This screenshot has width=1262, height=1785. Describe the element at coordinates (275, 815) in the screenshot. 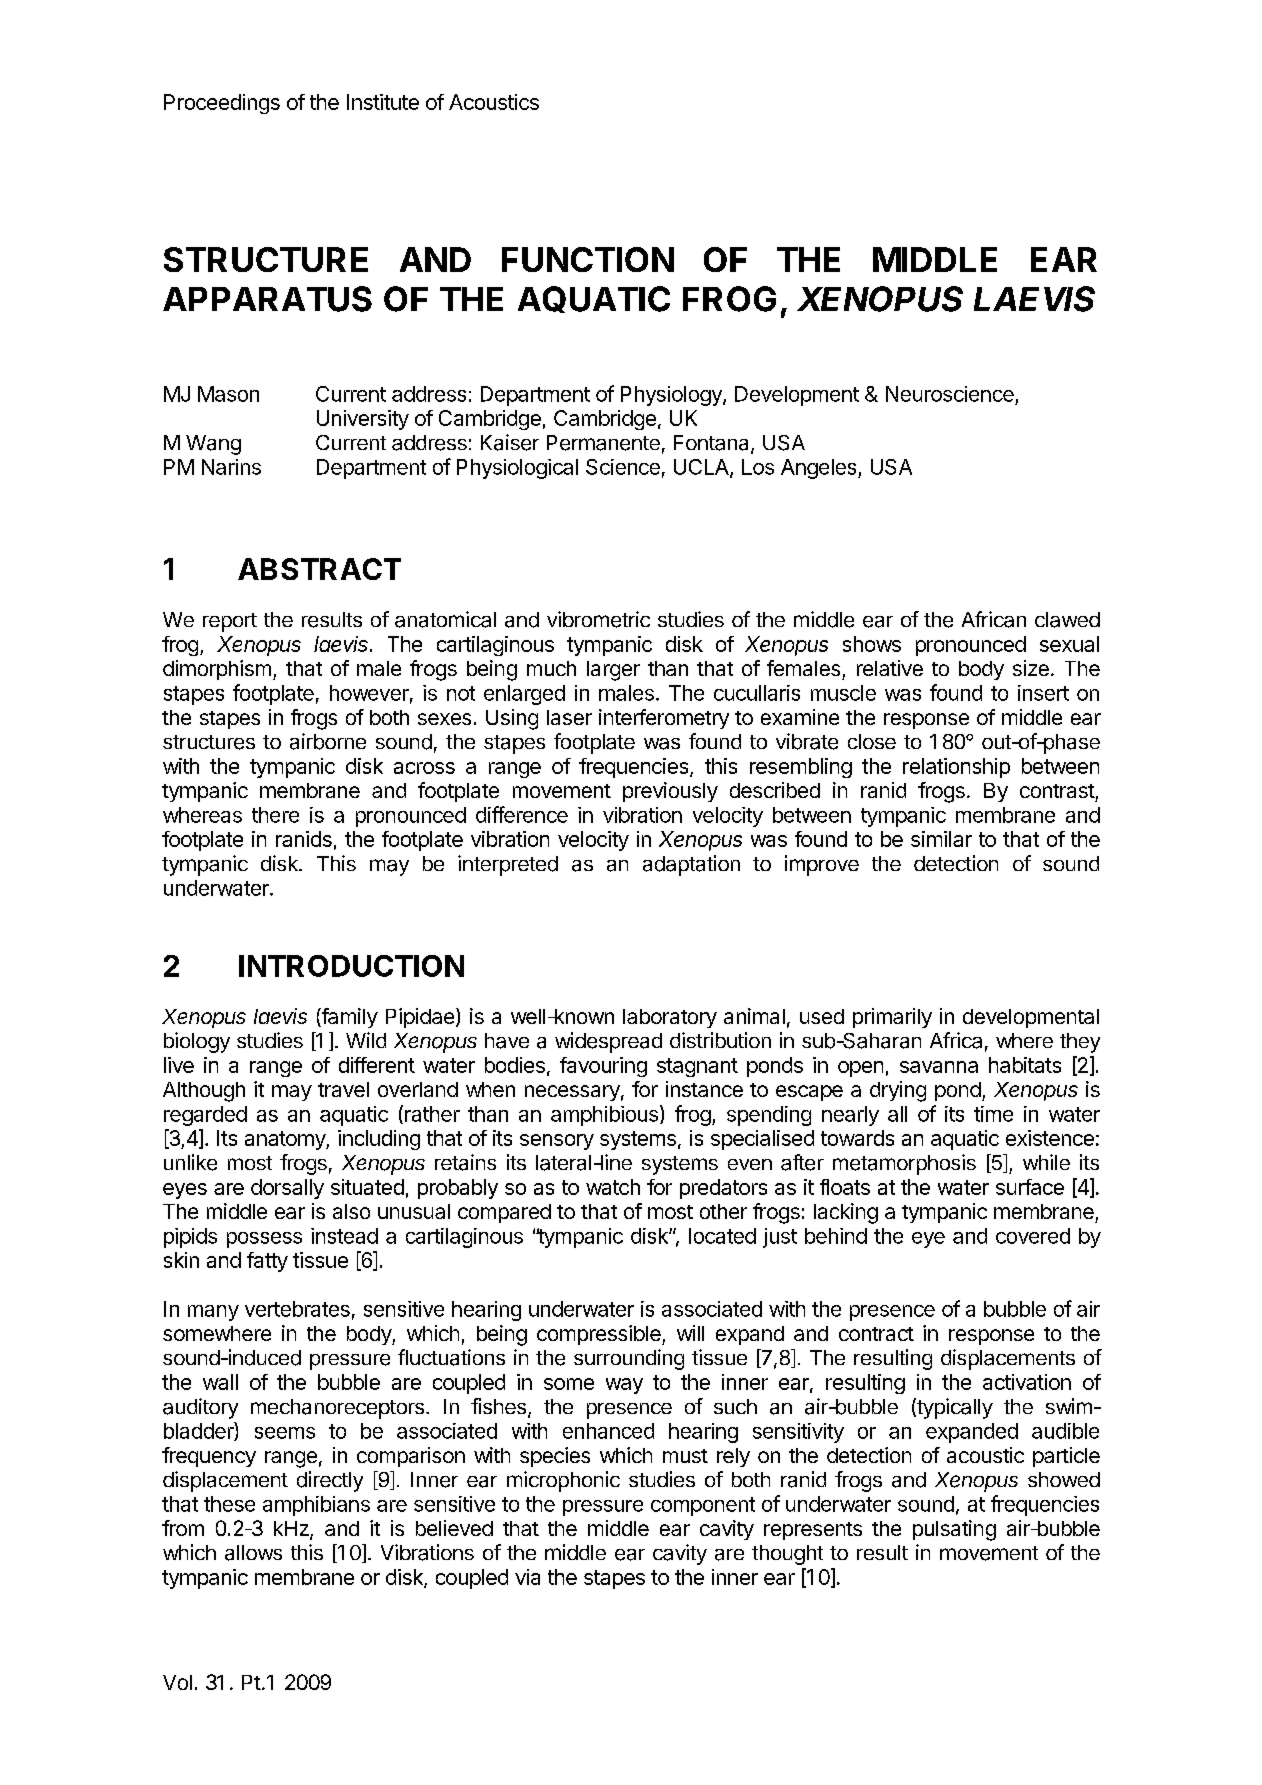

I see `there` at that location.
